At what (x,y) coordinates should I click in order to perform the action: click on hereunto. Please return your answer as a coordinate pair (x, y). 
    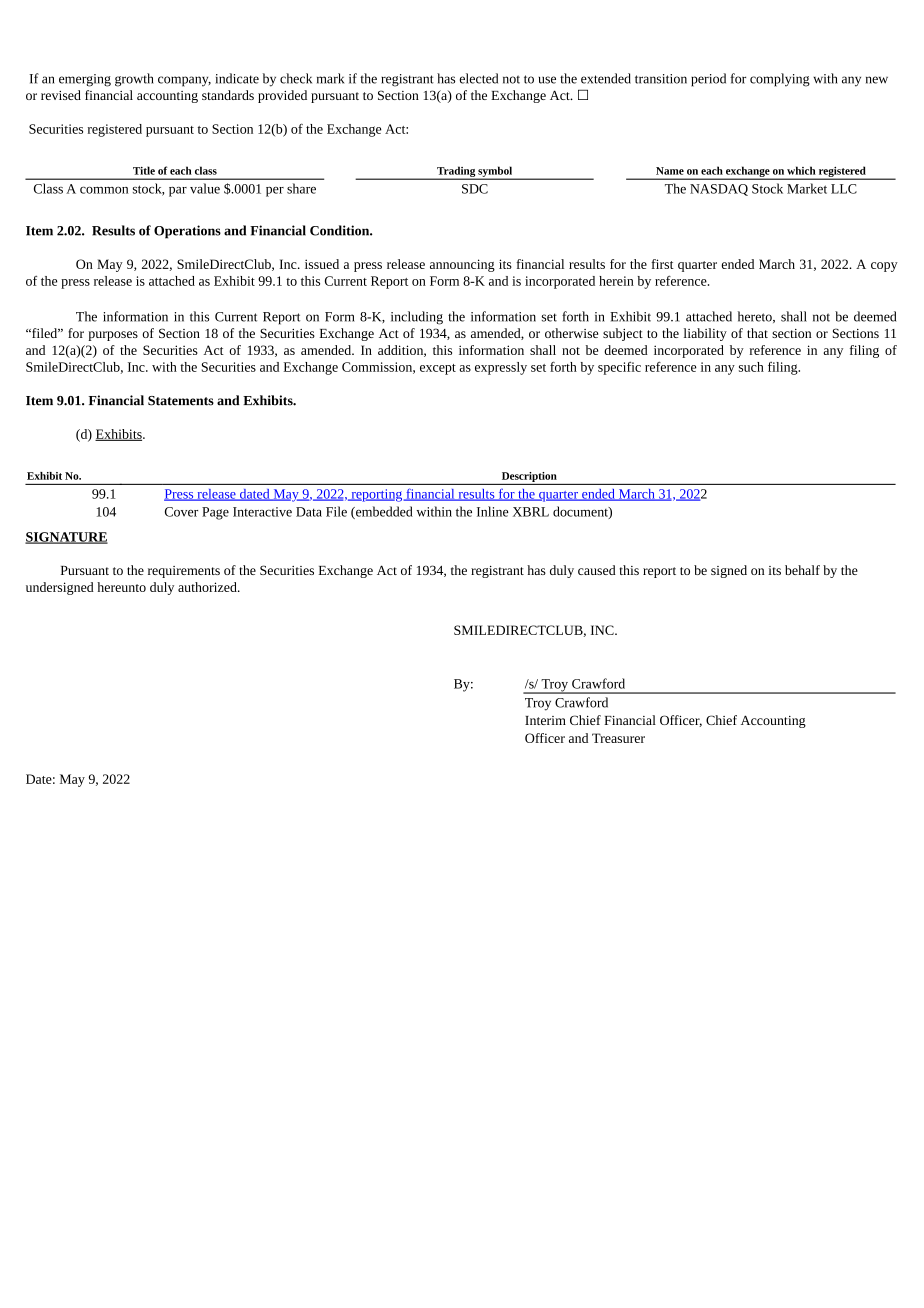
    Looking at the image, I should click on (121, 587).
